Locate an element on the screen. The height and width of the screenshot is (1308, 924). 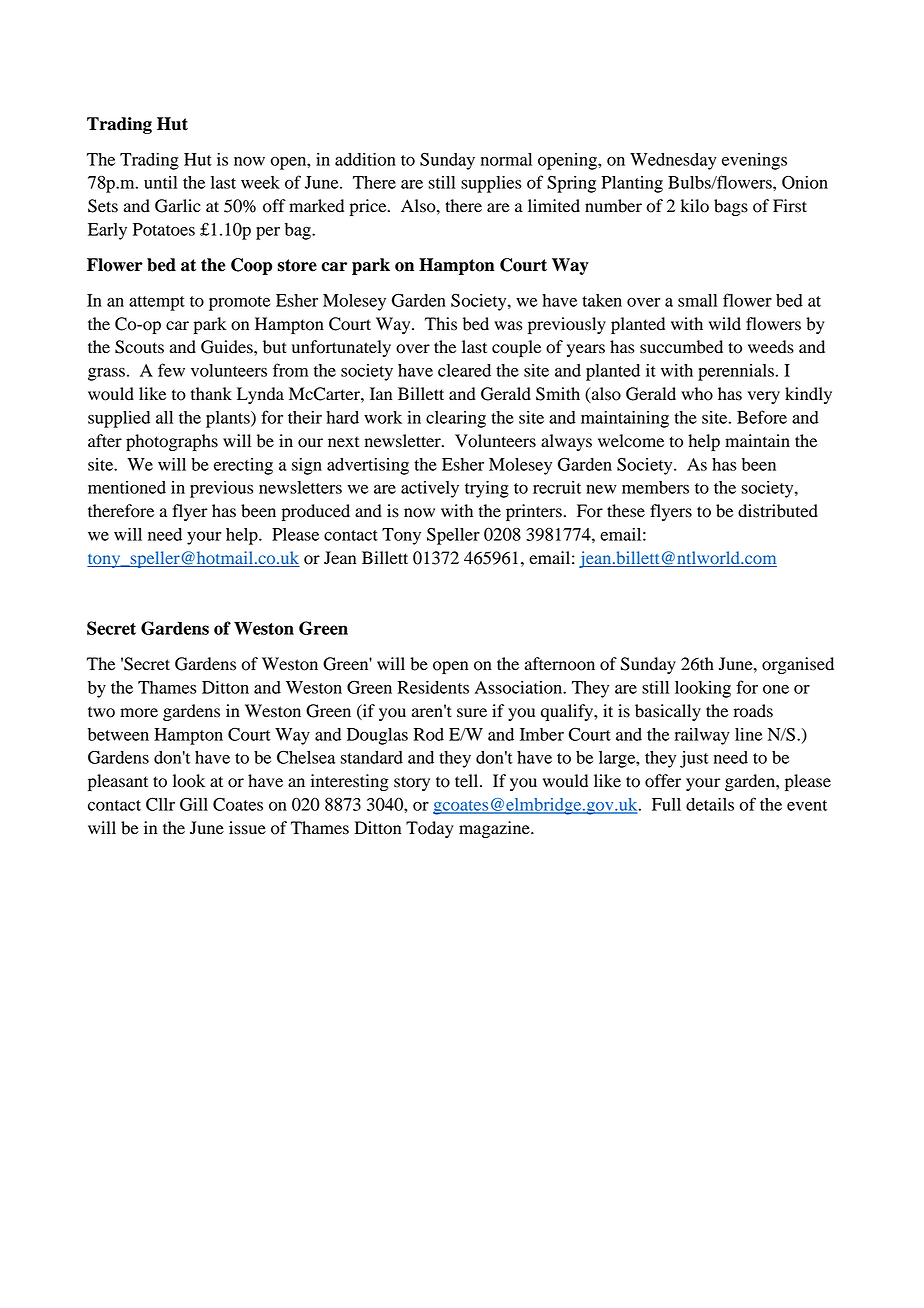
evenings is located at coordinates (754, 161).
